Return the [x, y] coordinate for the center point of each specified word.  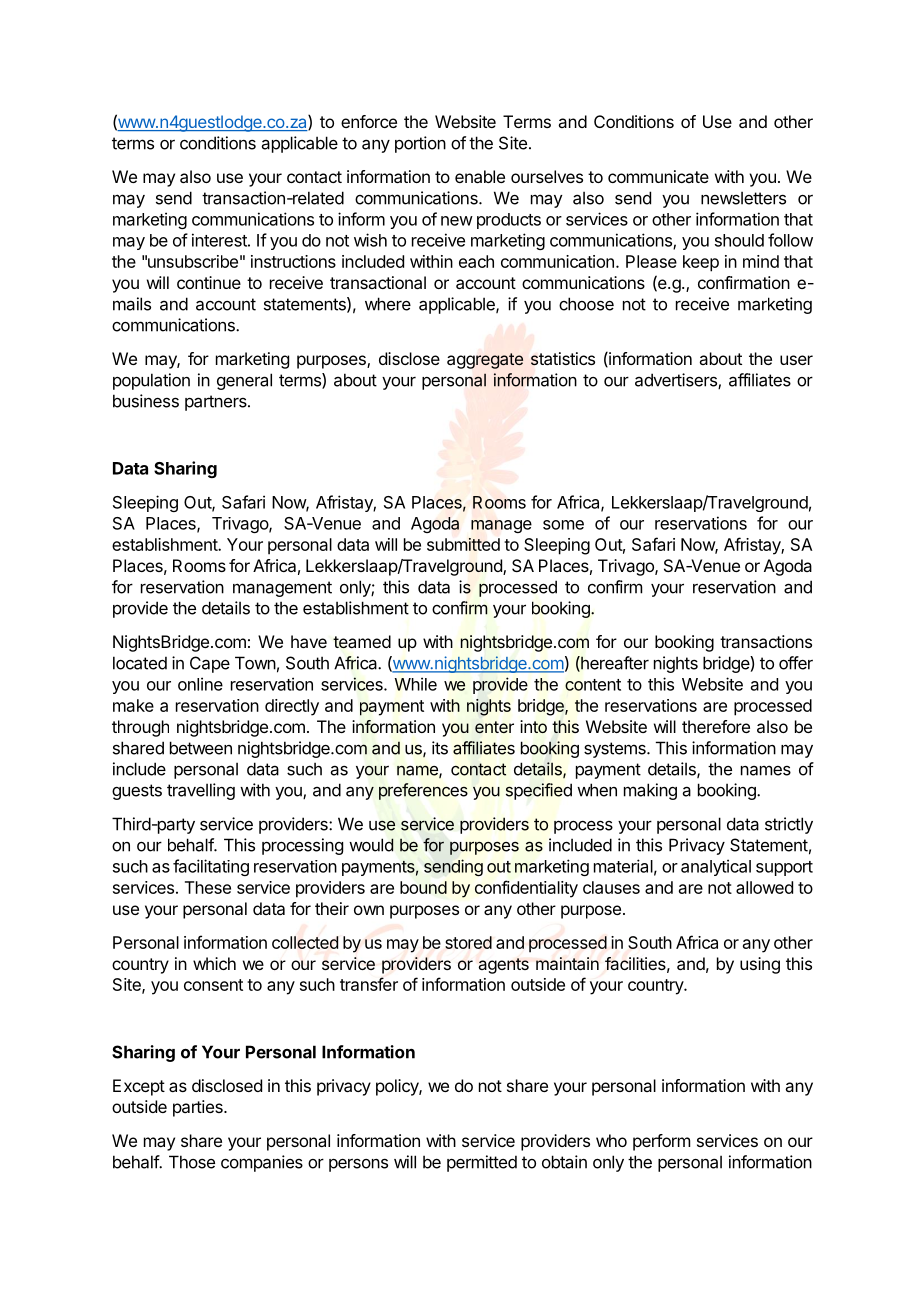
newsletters [743, 198]
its [440, 748]
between [201, 748]
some [563, 525]
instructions [293, 261]
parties [199, 1108]
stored [468, 942]
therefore [716, 726]
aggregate [485, 361]
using [760, 965]
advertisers [677, 381]
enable [480, 176]
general [244, 381]
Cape [210, 664]
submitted [463, 544]
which [214, 963]
